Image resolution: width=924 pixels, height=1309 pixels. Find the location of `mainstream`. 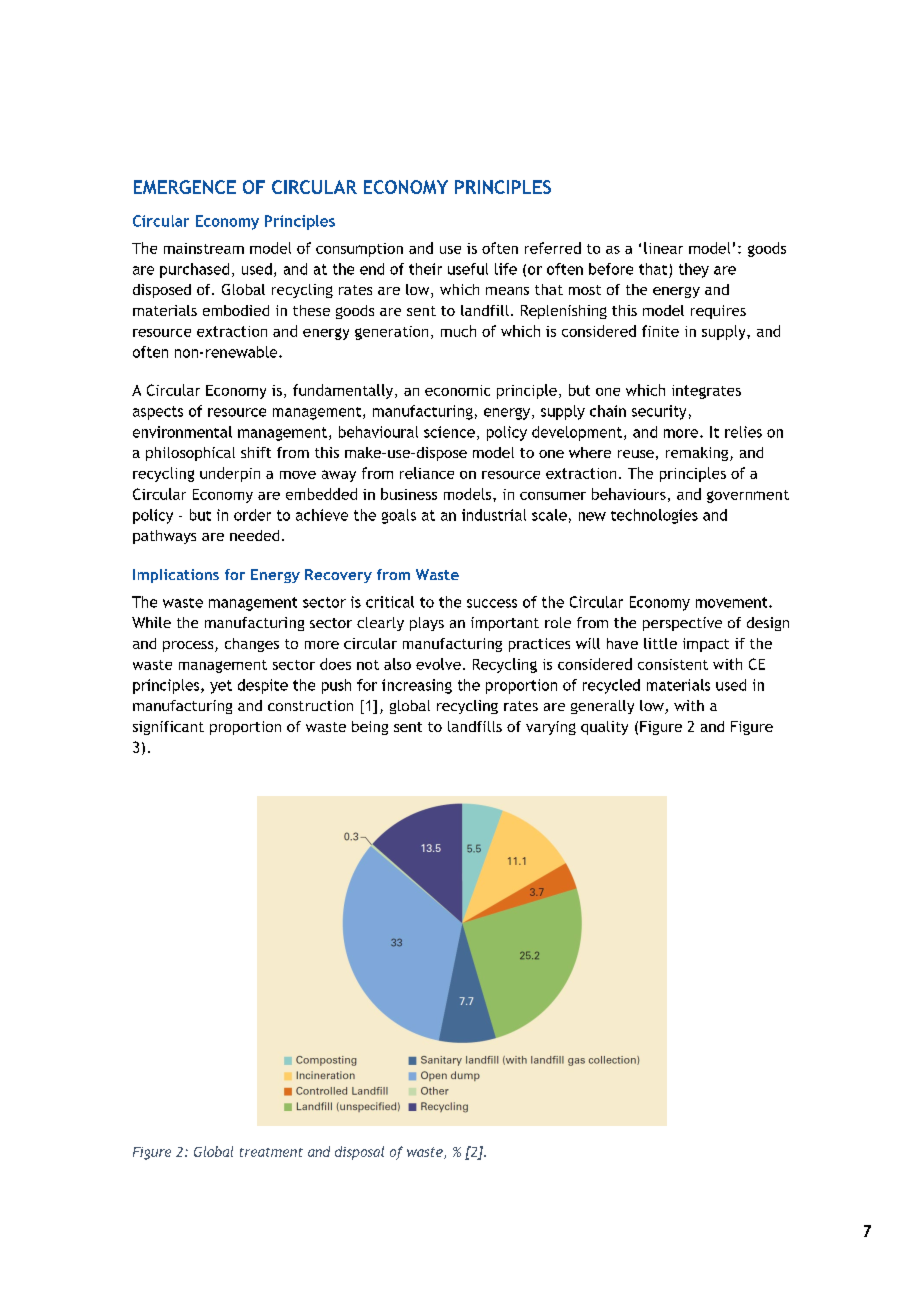

mainstream is located at coordinates (204, 248).
